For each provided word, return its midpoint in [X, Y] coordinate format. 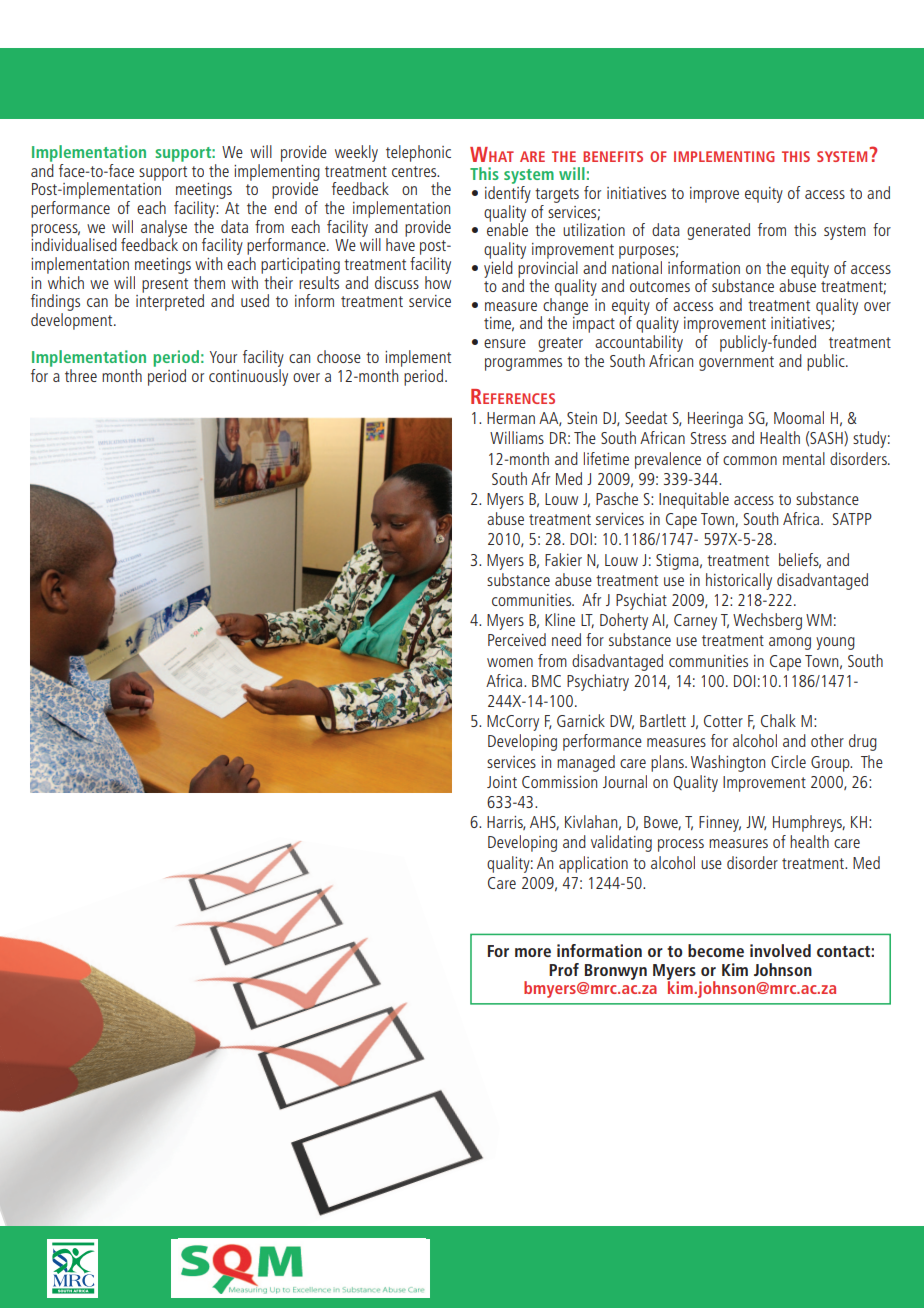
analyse [164, 229]
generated [718, 231]
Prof [564, 969]
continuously [248, 377]
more [533, 952]
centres [415, 171]
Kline [560, 619]
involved [780, 950]
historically [739, 581]
